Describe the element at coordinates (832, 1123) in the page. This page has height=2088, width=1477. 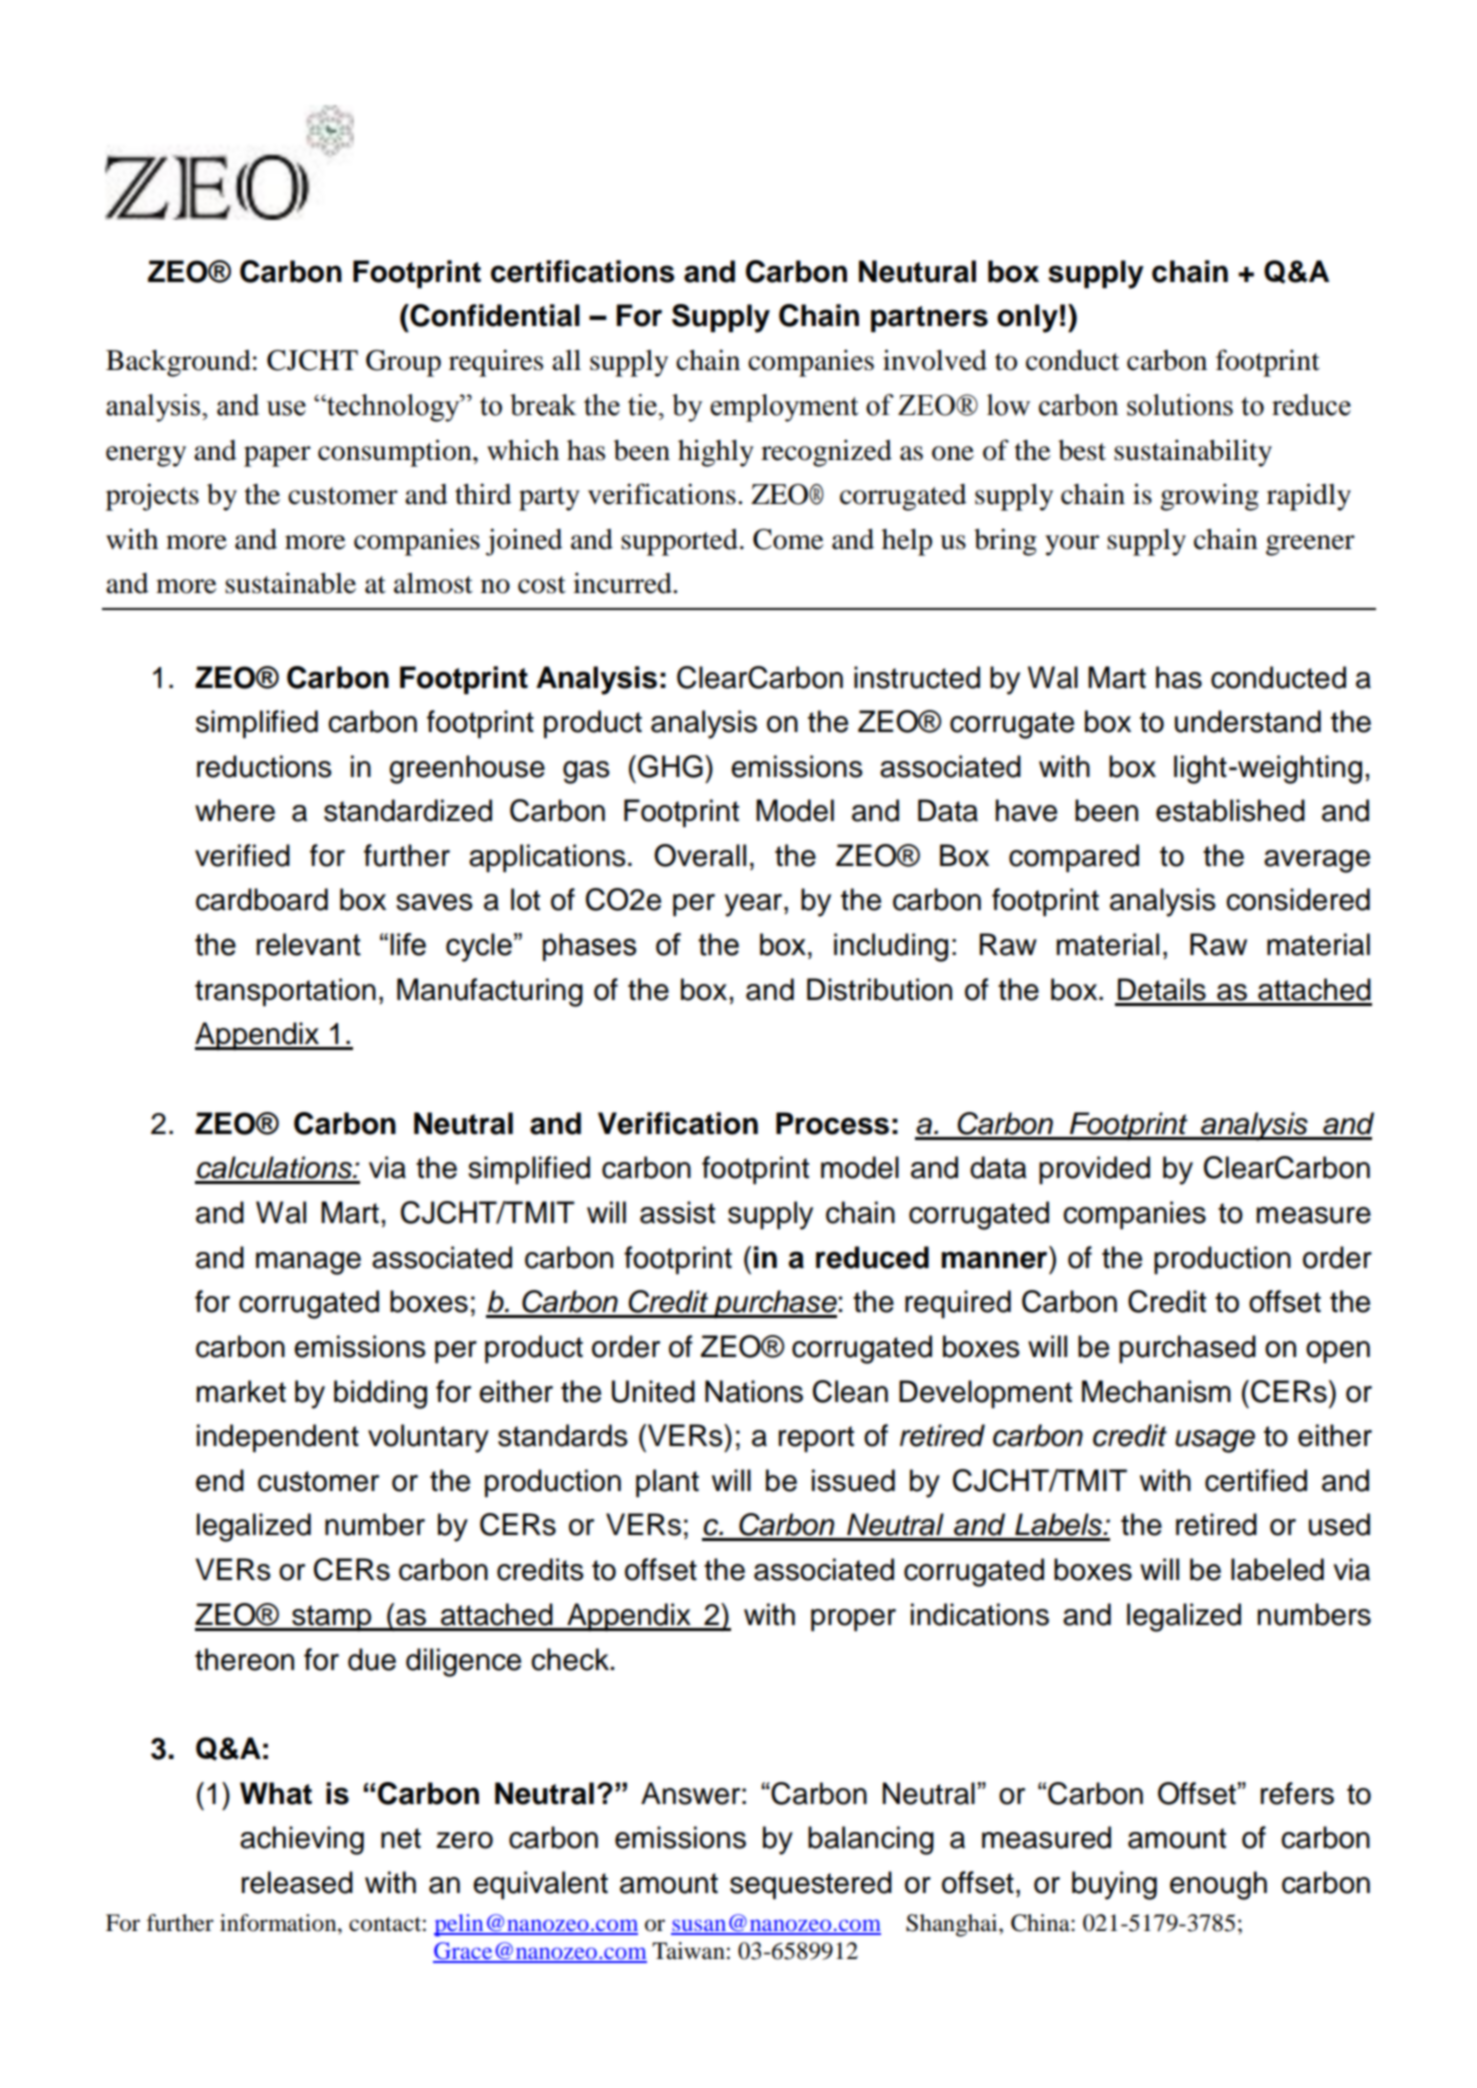
I see `Process` at that location.
